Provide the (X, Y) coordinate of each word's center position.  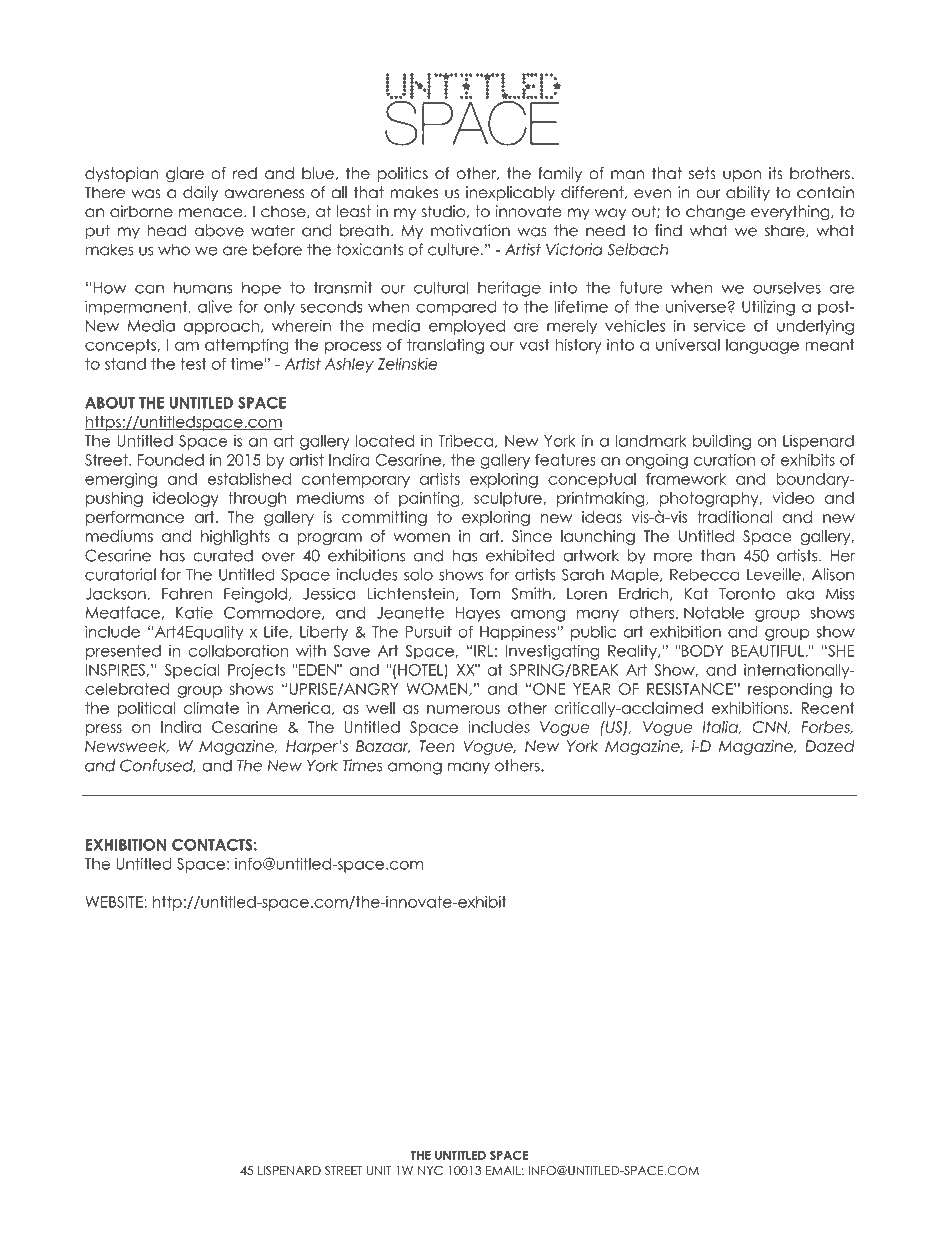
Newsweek (127, 746)
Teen (437, 746)
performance (135, 518)
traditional (735, 517)
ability (748, 193)
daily (200, 193)
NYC (430, 1170)
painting (430, 499)
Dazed (829, 746)
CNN (771, 727)
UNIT (379, 1170)
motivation (470, 230)
